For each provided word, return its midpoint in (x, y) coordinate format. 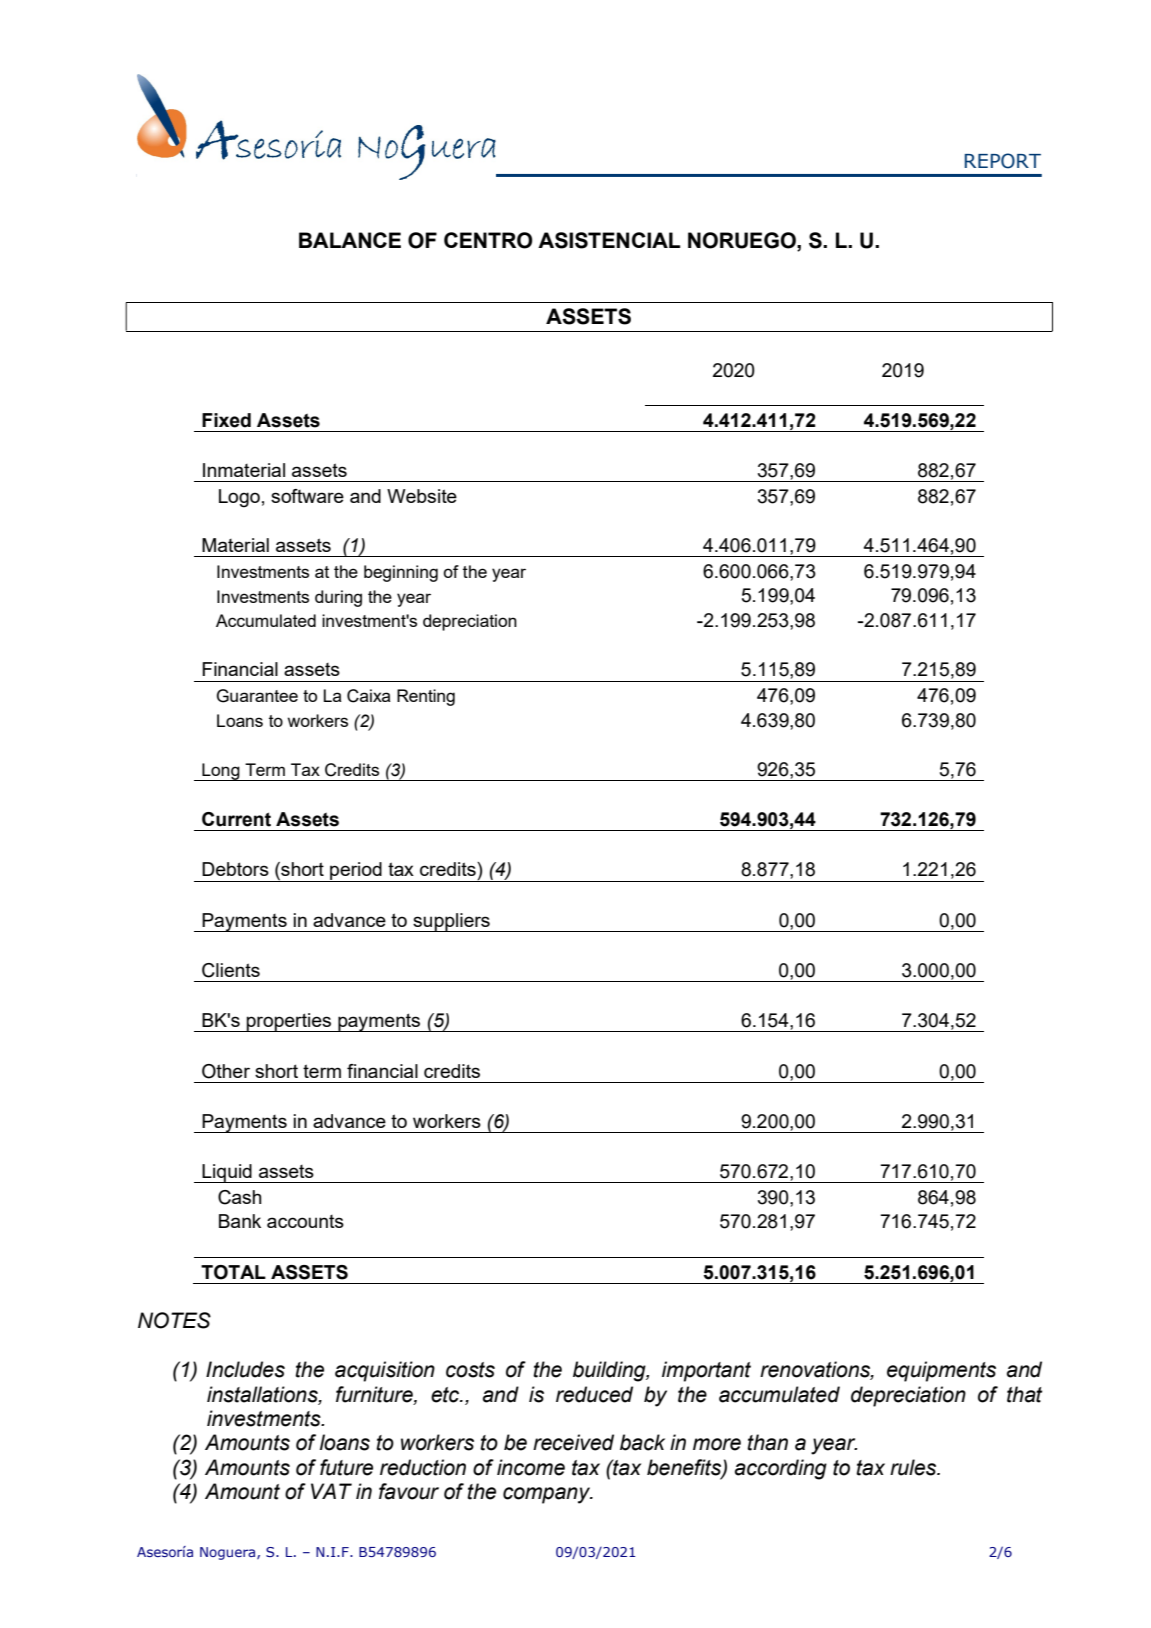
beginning (401, 573)
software (307, 496)
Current (236, 819)
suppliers (451, 922)
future (346, 1467)
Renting (426, 697)
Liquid (227, 1173)
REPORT (1003, 161)
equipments (941, 1371)
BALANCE (350, 240)
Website (422, 496)
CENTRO (488, 240)
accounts (305, 1221)
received (573, 1442)
